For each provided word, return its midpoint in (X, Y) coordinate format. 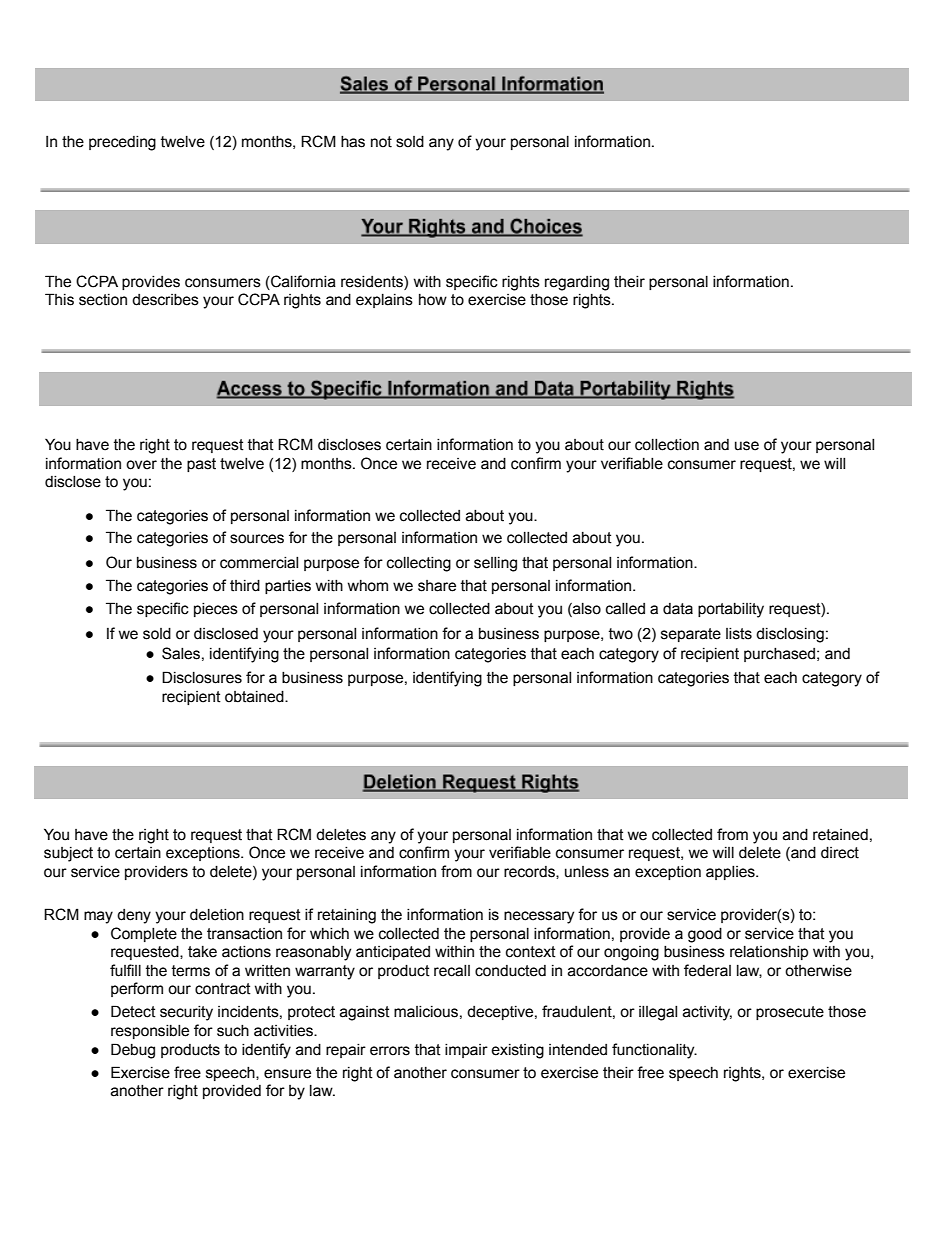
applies (731, 873)
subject (68, 854)
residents (373, 282)
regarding (577, 283)
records (530, 872)
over (141, 465)
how (433, 300)
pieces (216, 610)
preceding (122, 143)
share (437, 586)
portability (731, 610)
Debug (133, 1051)
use (747, 446)
